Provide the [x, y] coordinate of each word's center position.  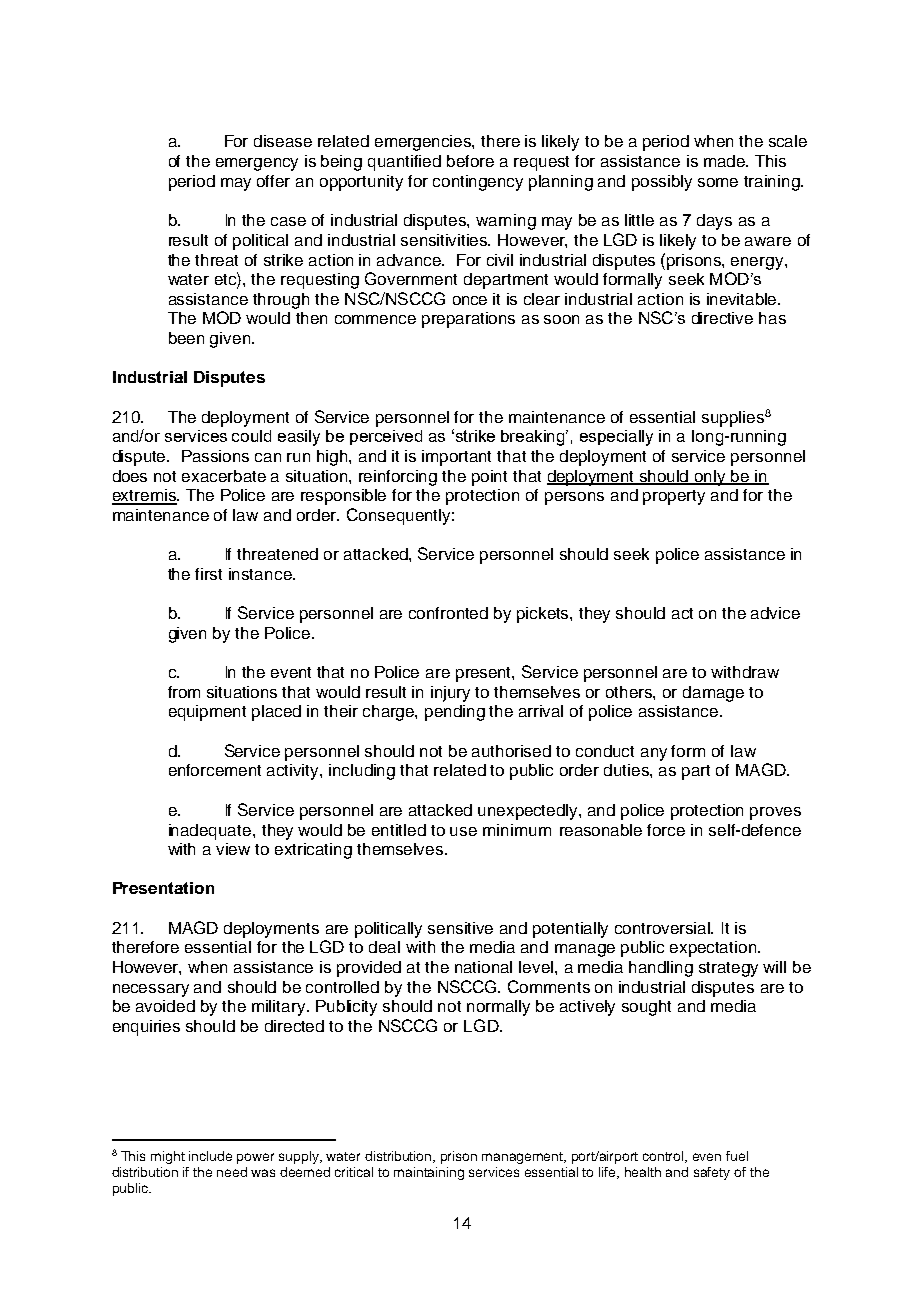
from [184, 692]
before [470, 161]
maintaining [429, 1173]
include [210, 1156]
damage [713, 694]
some [718, 182]
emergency [257, 164]
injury [450, 694]
